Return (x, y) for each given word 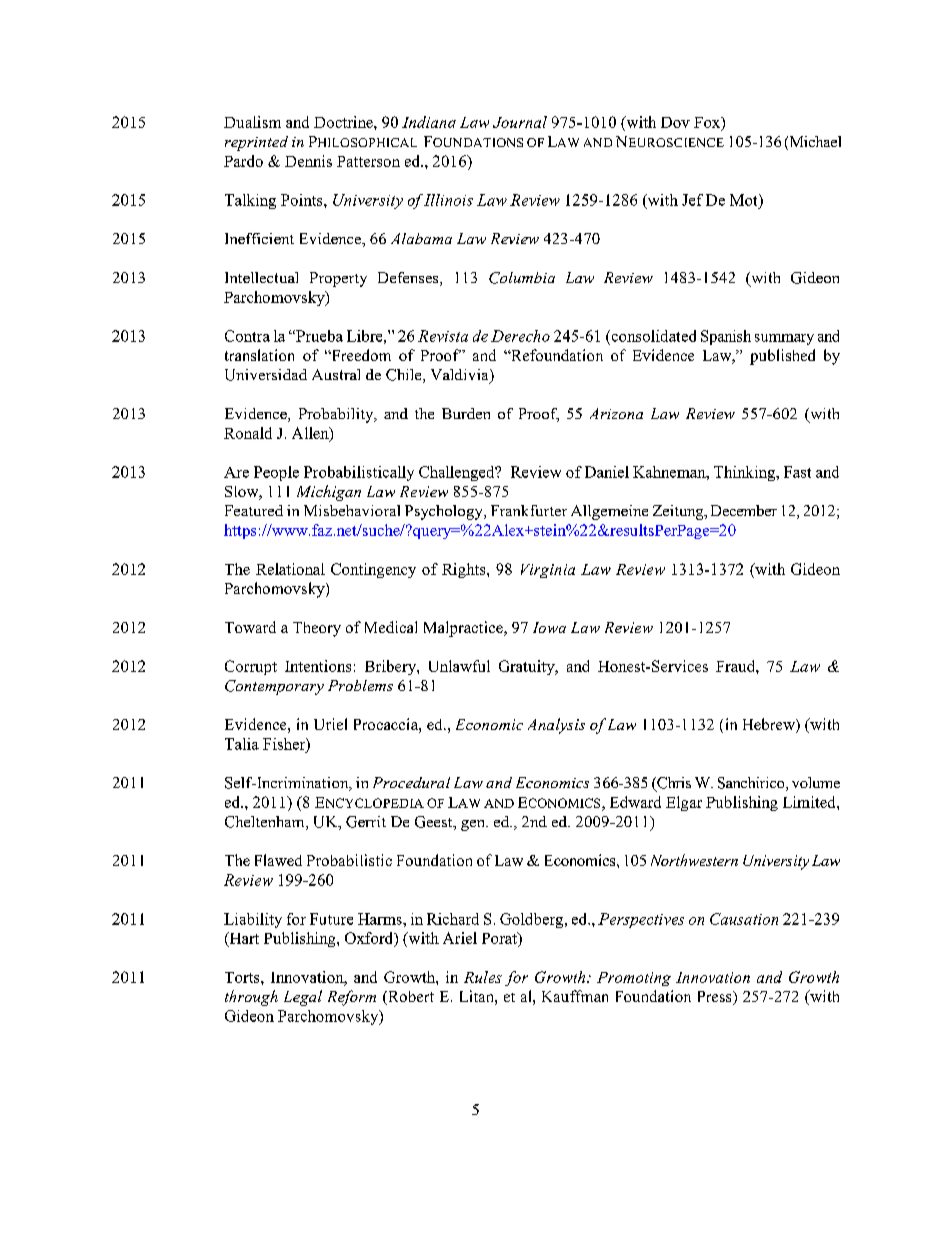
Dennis (308, 161)
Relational (290, 569)
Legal (303, 998)
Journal (520, 122)
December (744, 510)
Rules (483, 977)
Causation (744, 919)
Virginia (548, 571)
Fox (708, 123)
